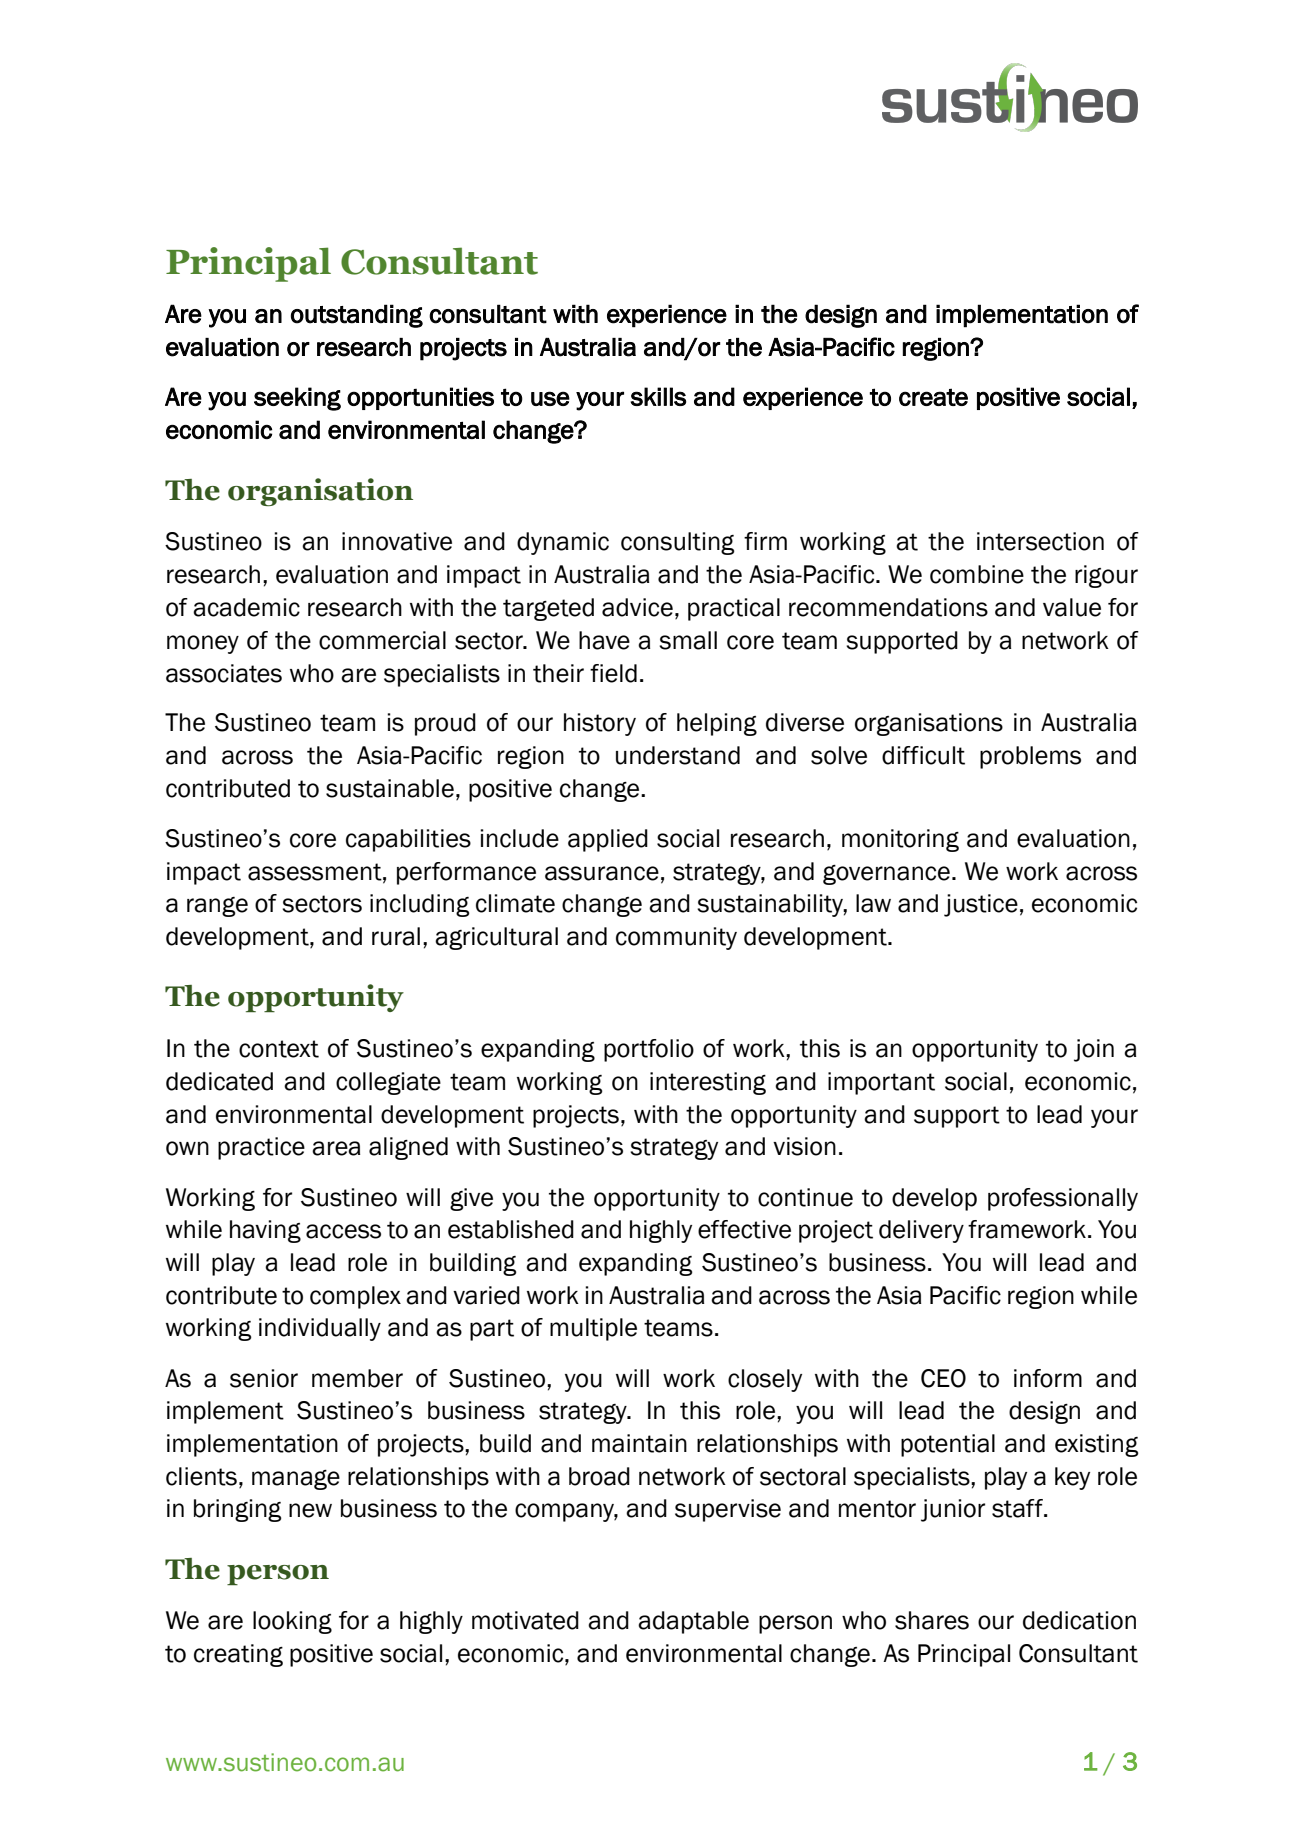 This screenshot has width=1301, height=1840. Describe the element at coordinates (297, 399) in the screenshot. I see `seeking` at that location.
